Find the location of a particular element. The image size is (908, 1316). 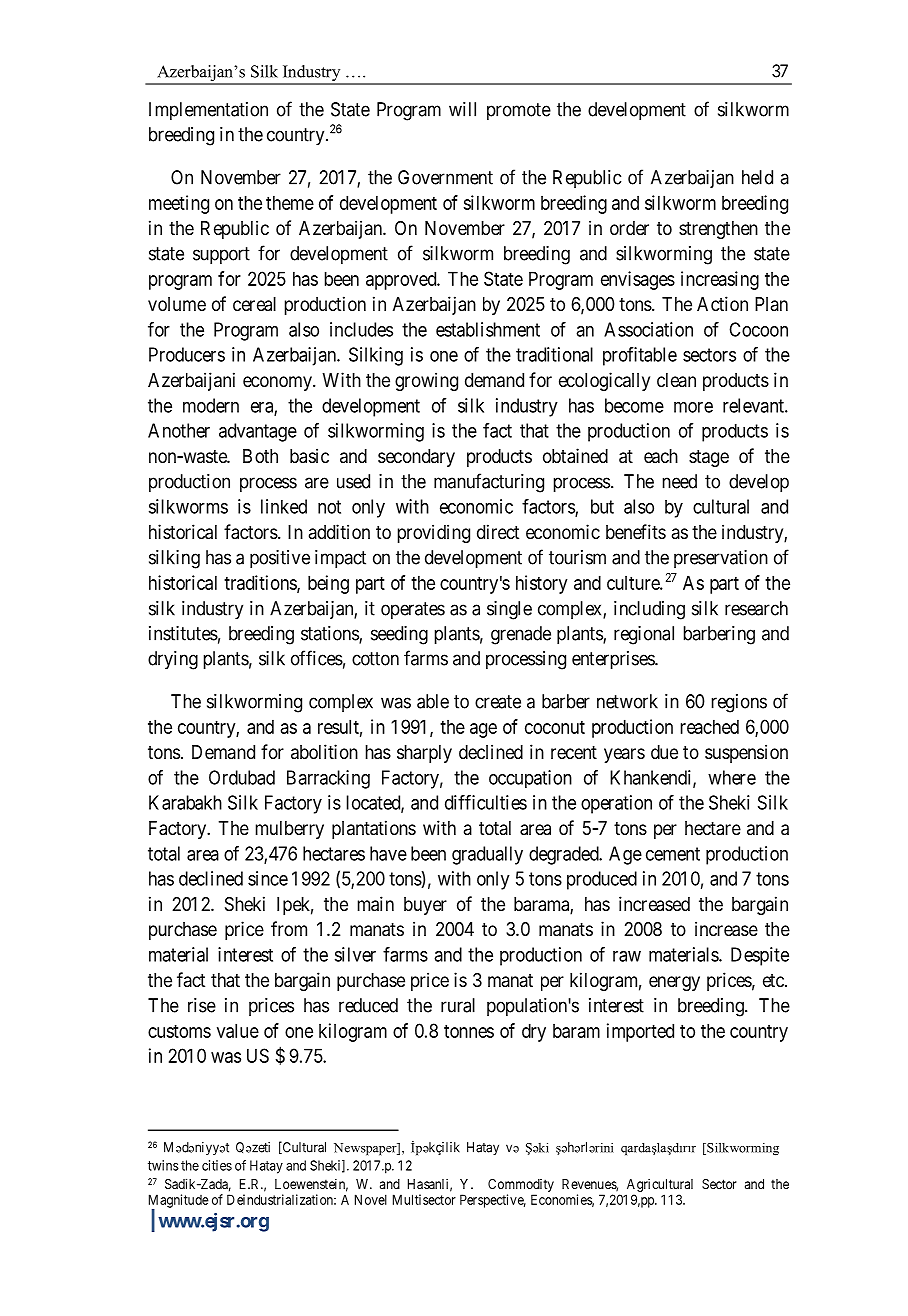

institutes is located at coordinates (183, 633).
